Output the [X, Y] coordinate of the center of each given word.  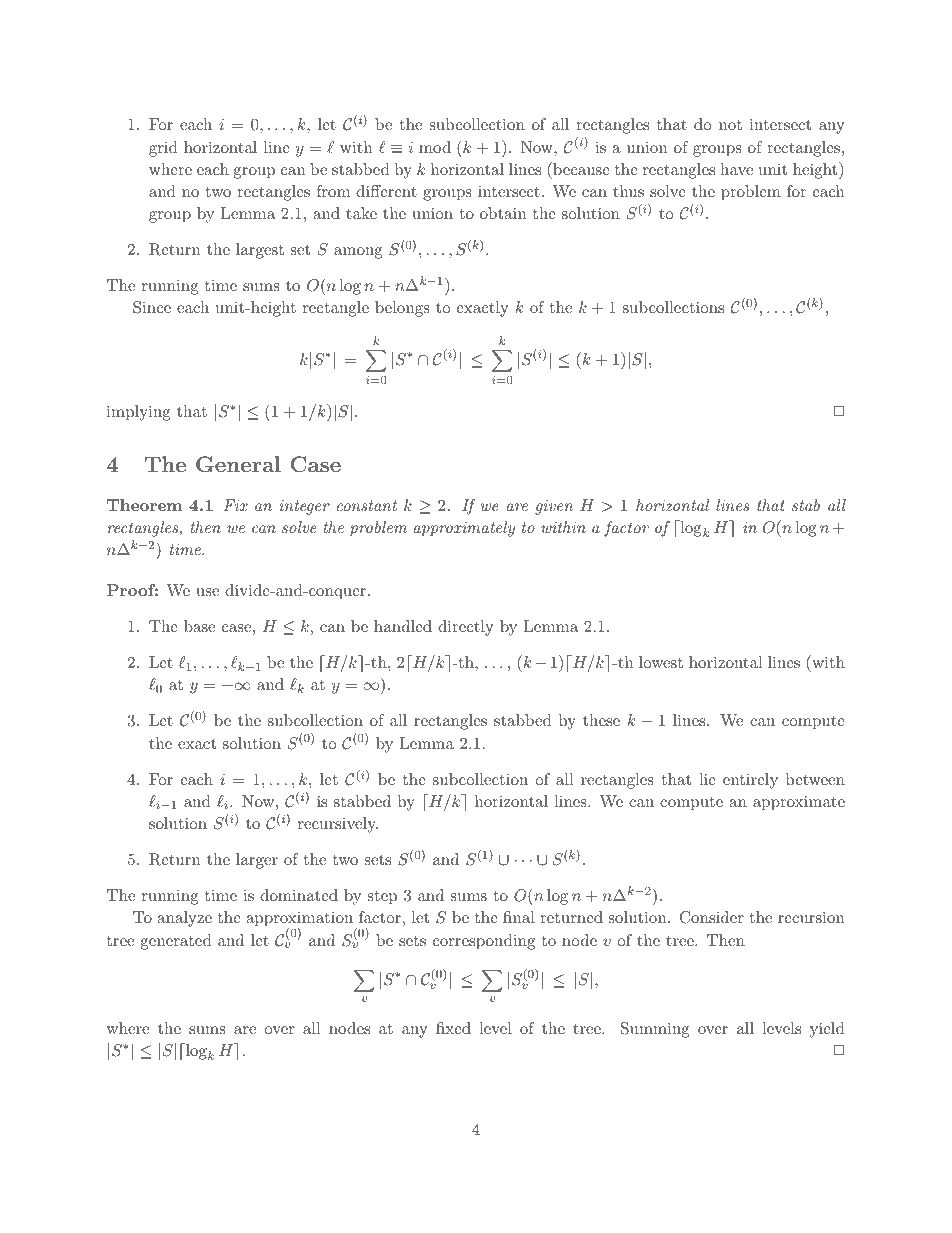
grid [163, 149]
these [601, 720]
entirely [750, 781]
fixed [453, 1028]
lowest [661, 662]
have [736, 169]
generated [176, 942]
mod [435, 147]
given [554, 507]
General [238, 464]
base [199, 626]
